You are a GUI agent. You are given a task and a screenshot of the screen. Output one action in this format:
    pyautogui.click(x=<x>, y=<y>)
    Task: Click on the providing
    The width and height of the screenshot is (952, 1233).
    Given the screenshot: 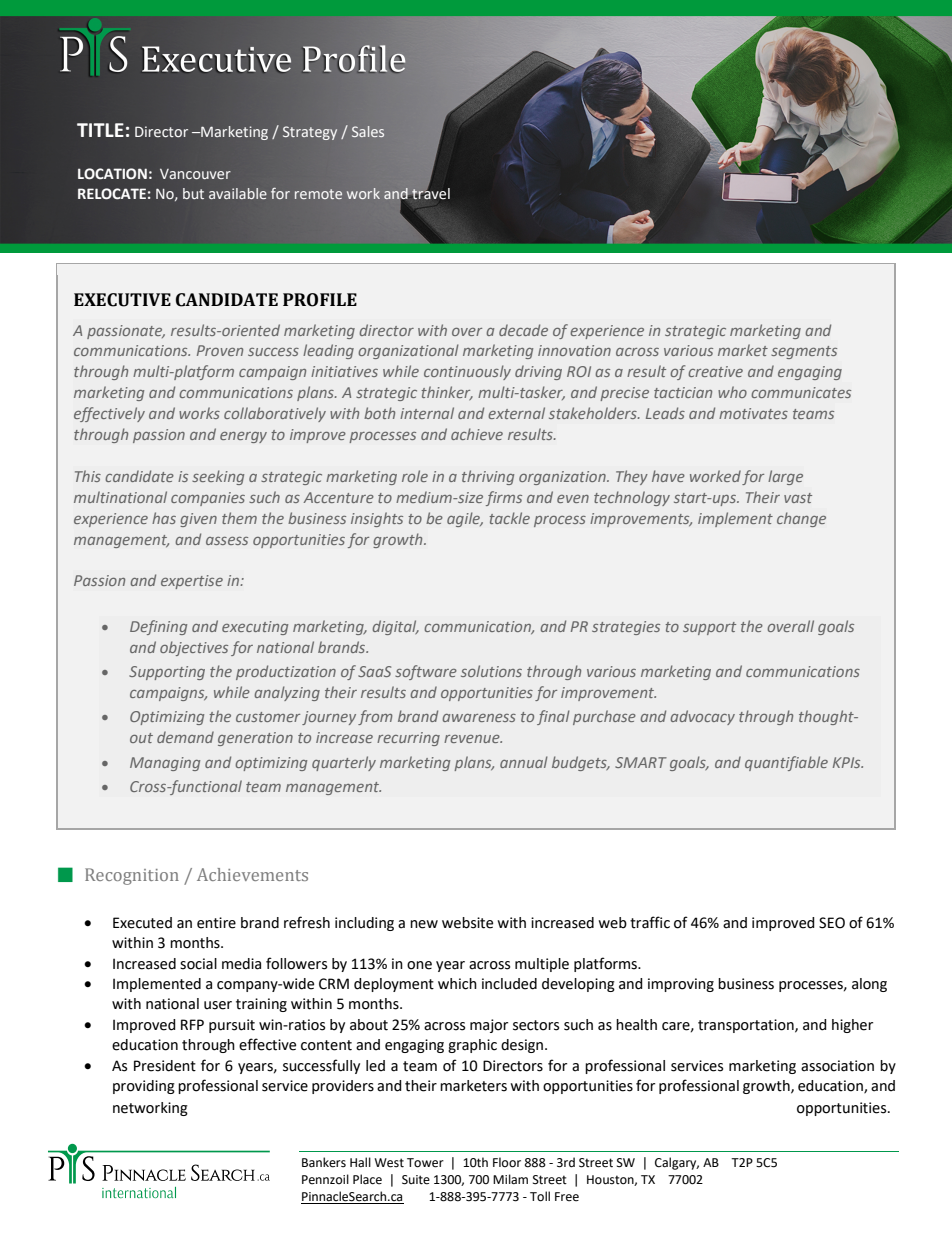 What is the action you would take?
    pyautogui.click(x=144, y=1087)
